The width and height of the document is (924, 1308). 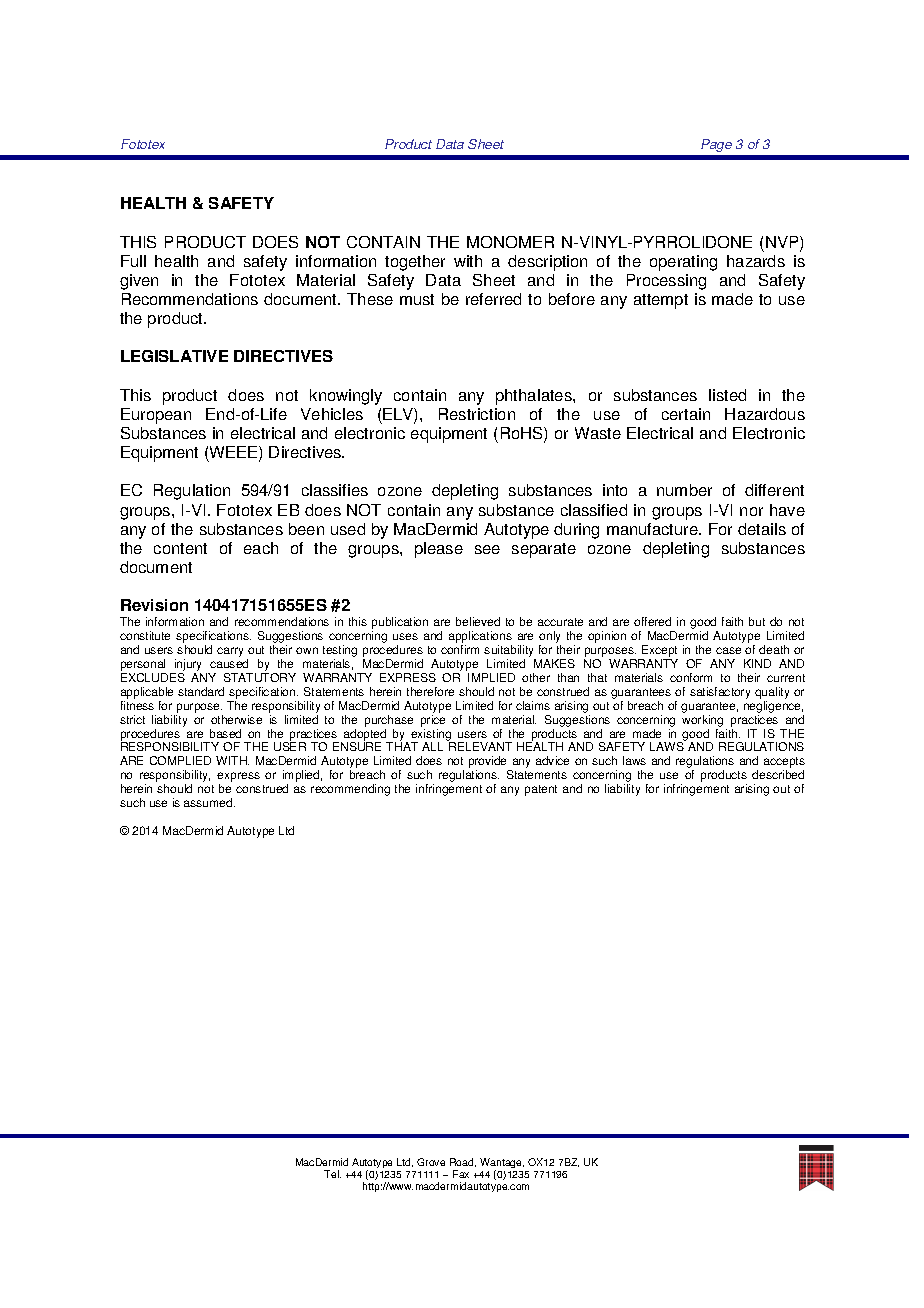 I want to click on please, so click(x=439, y=550).
